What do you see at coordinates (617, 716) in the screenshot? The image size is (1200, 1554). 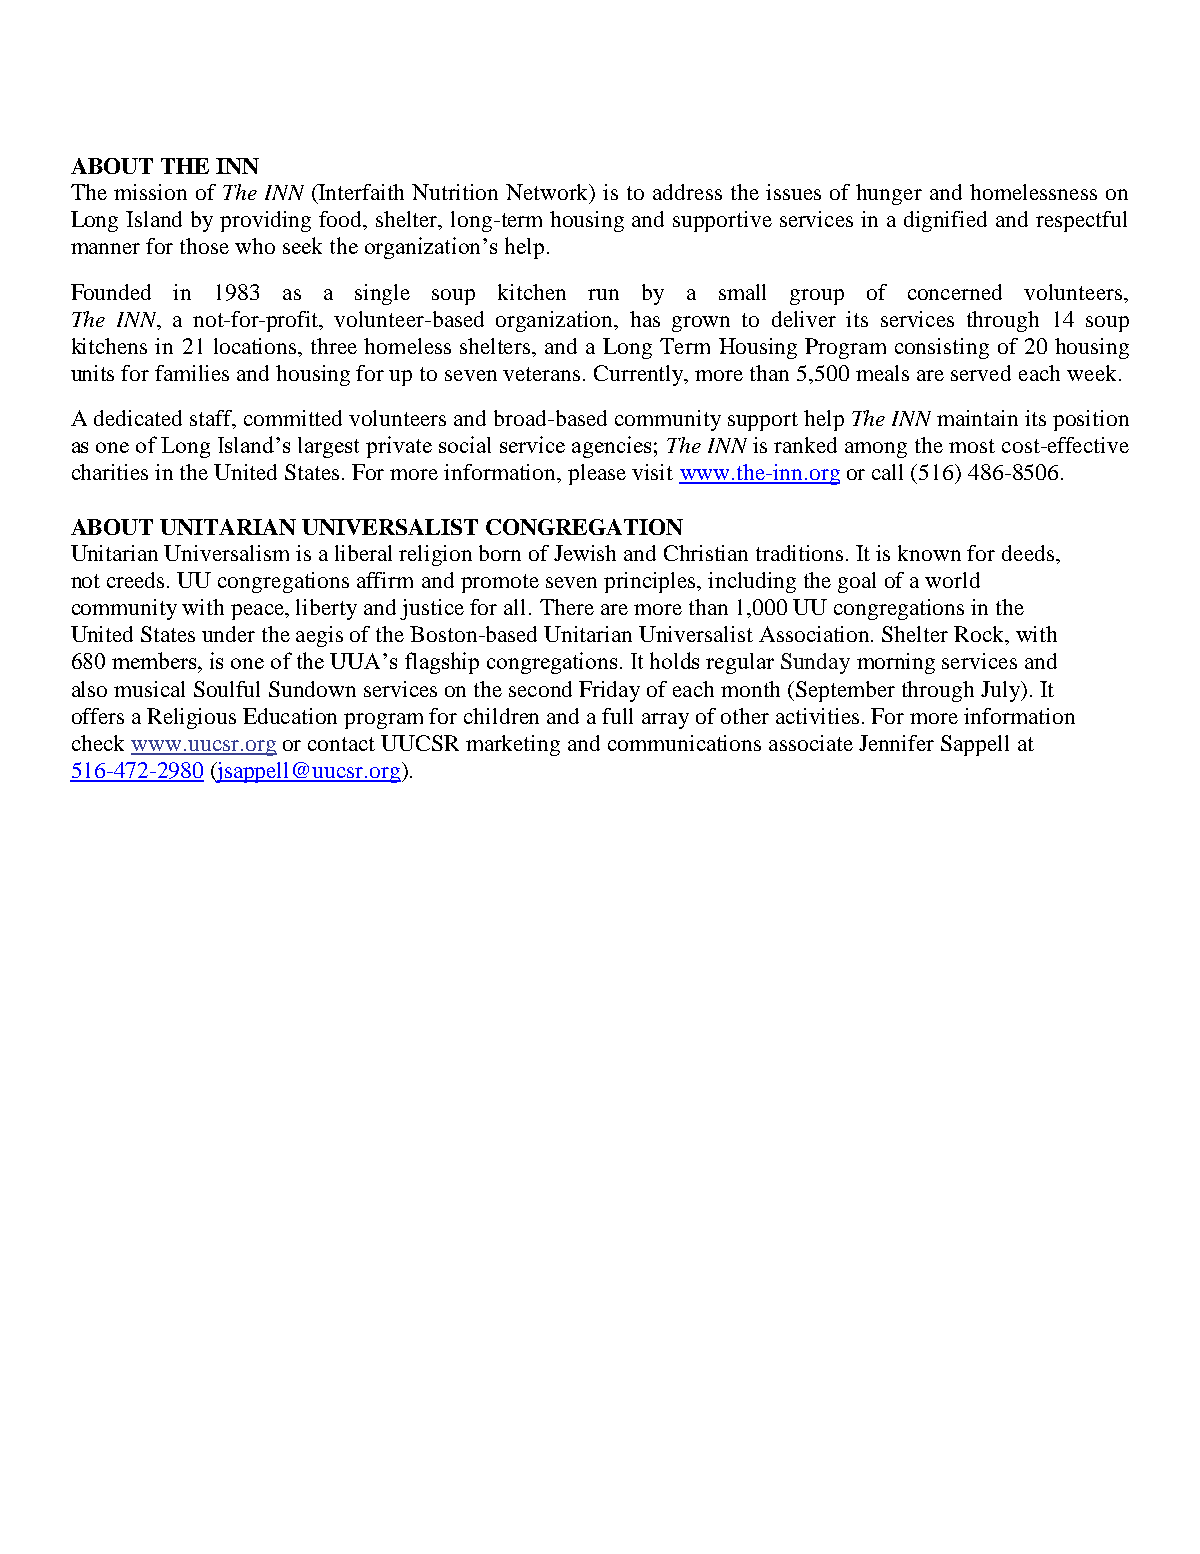 I see `full` at bounding box center [617, 716].
